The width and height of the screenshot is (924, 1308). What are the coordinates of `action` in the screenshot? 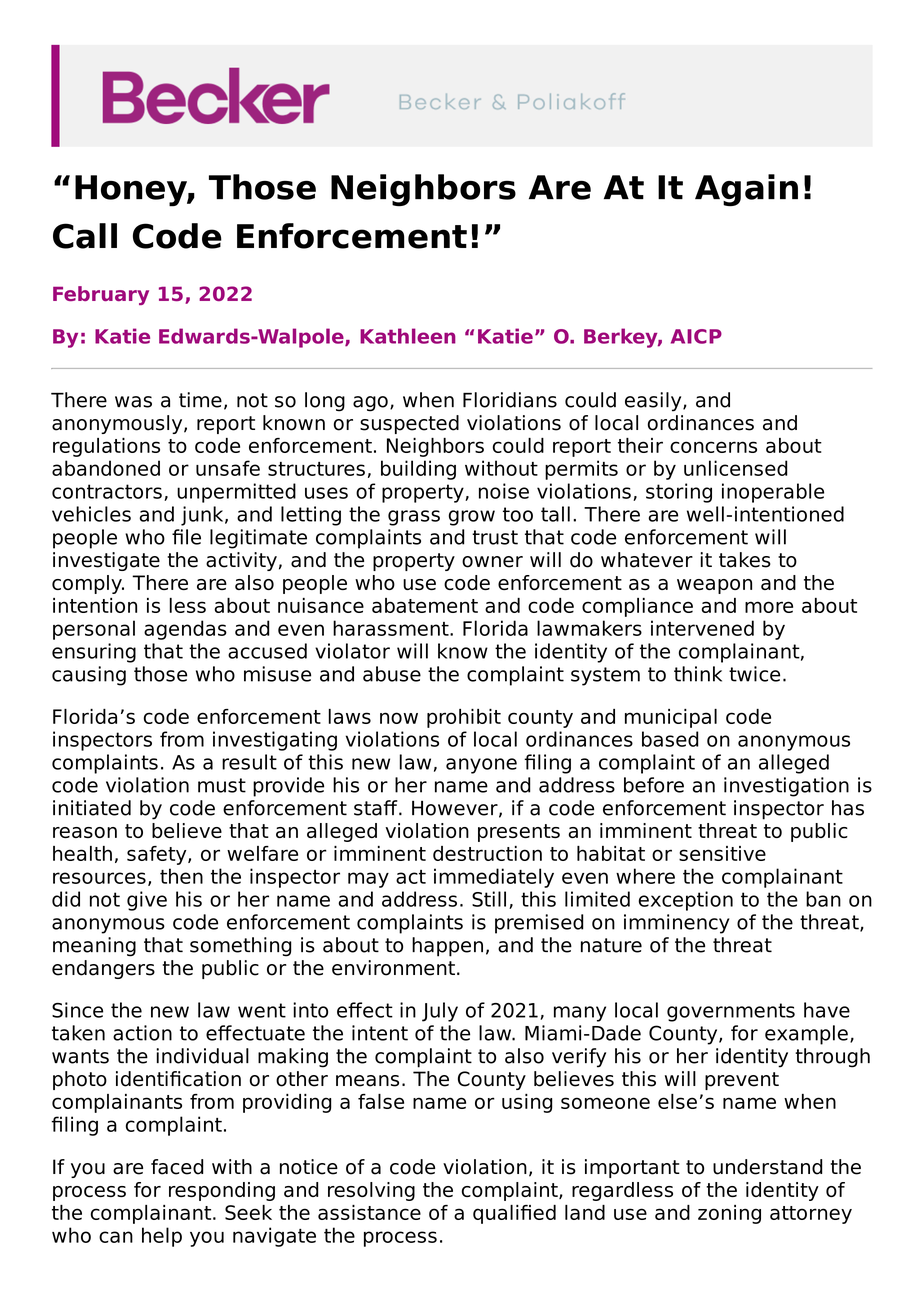 It's located at (142, 1033).
